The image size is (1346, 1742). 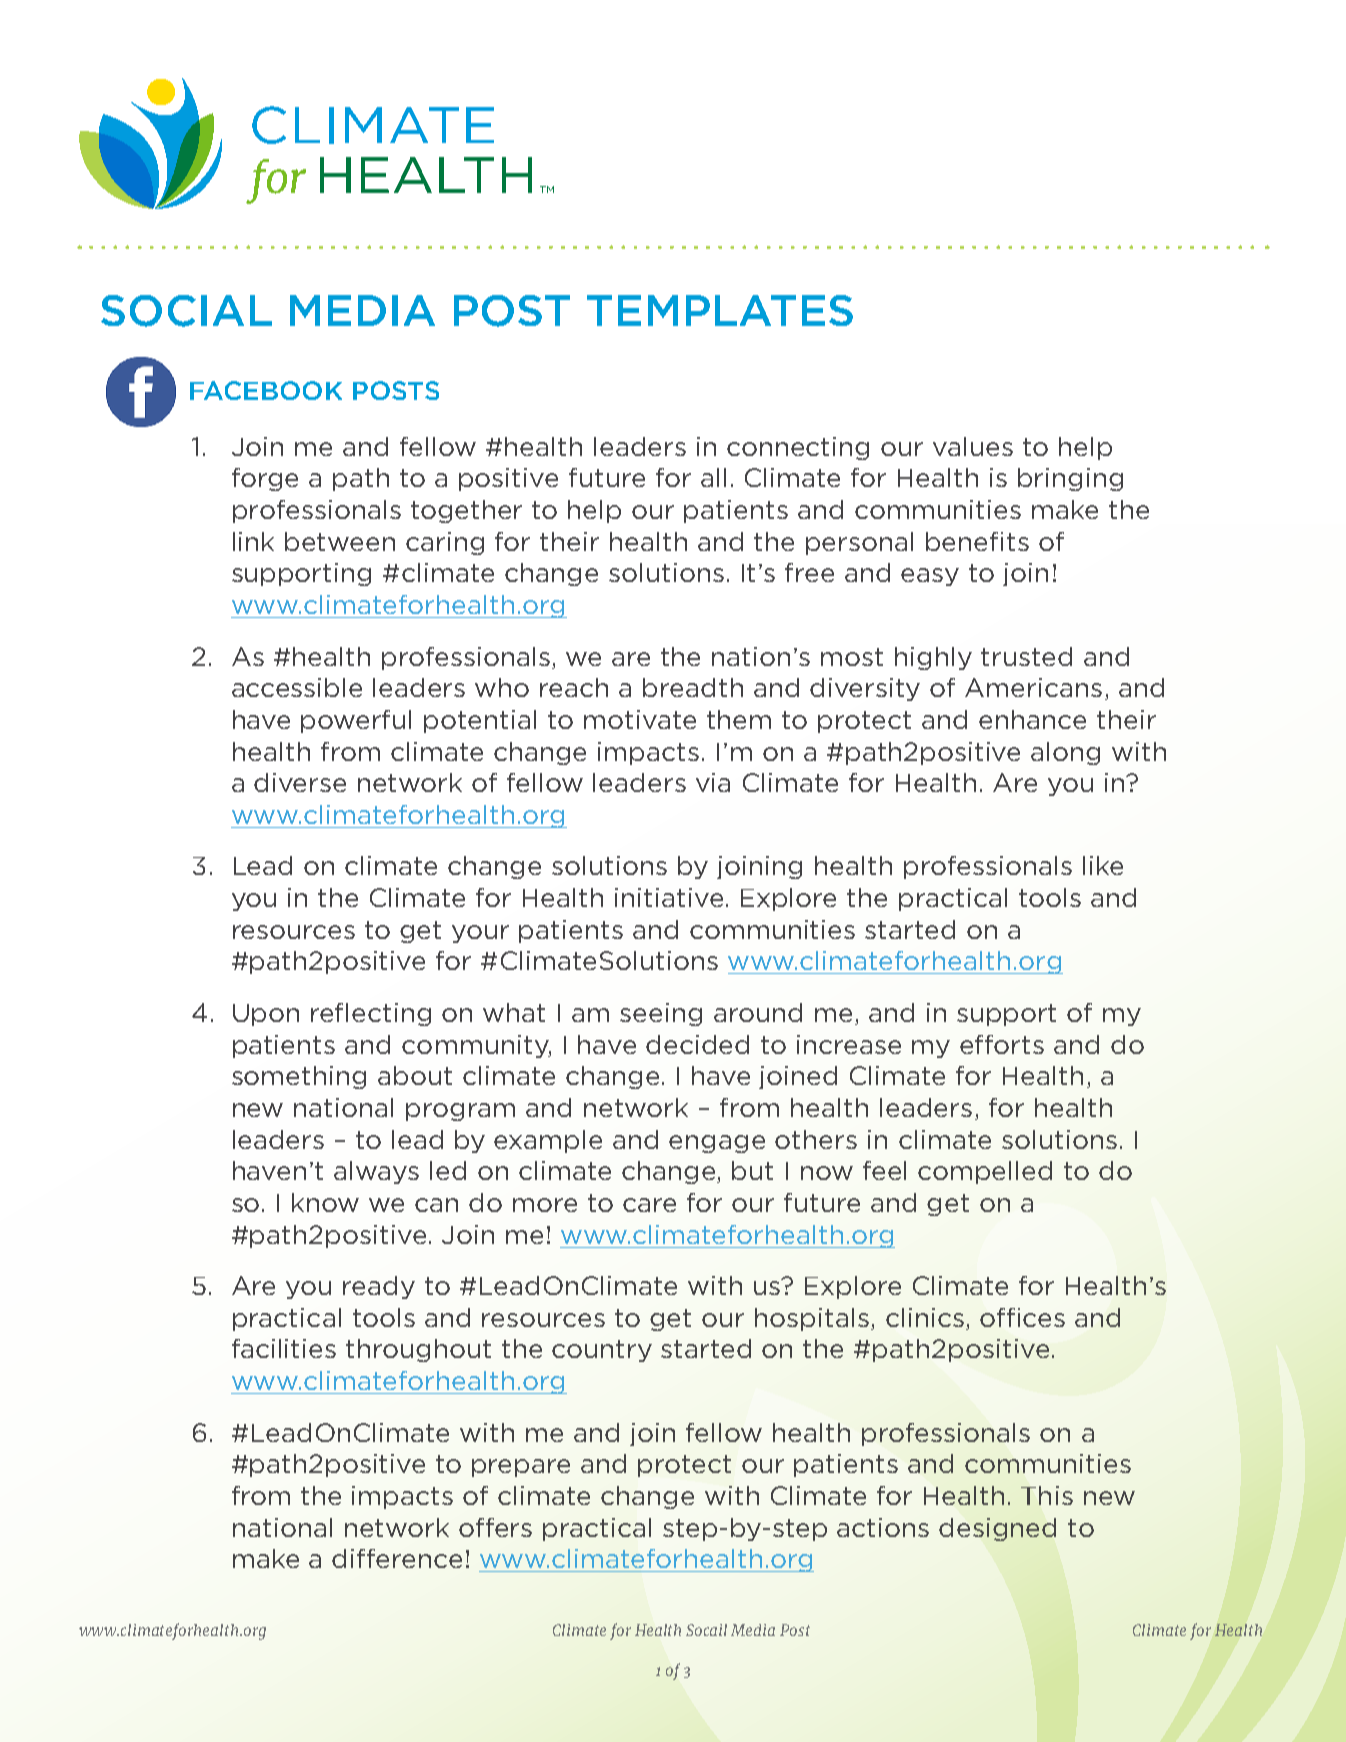 I want to click on breadth, so click(x=693, y=687).
